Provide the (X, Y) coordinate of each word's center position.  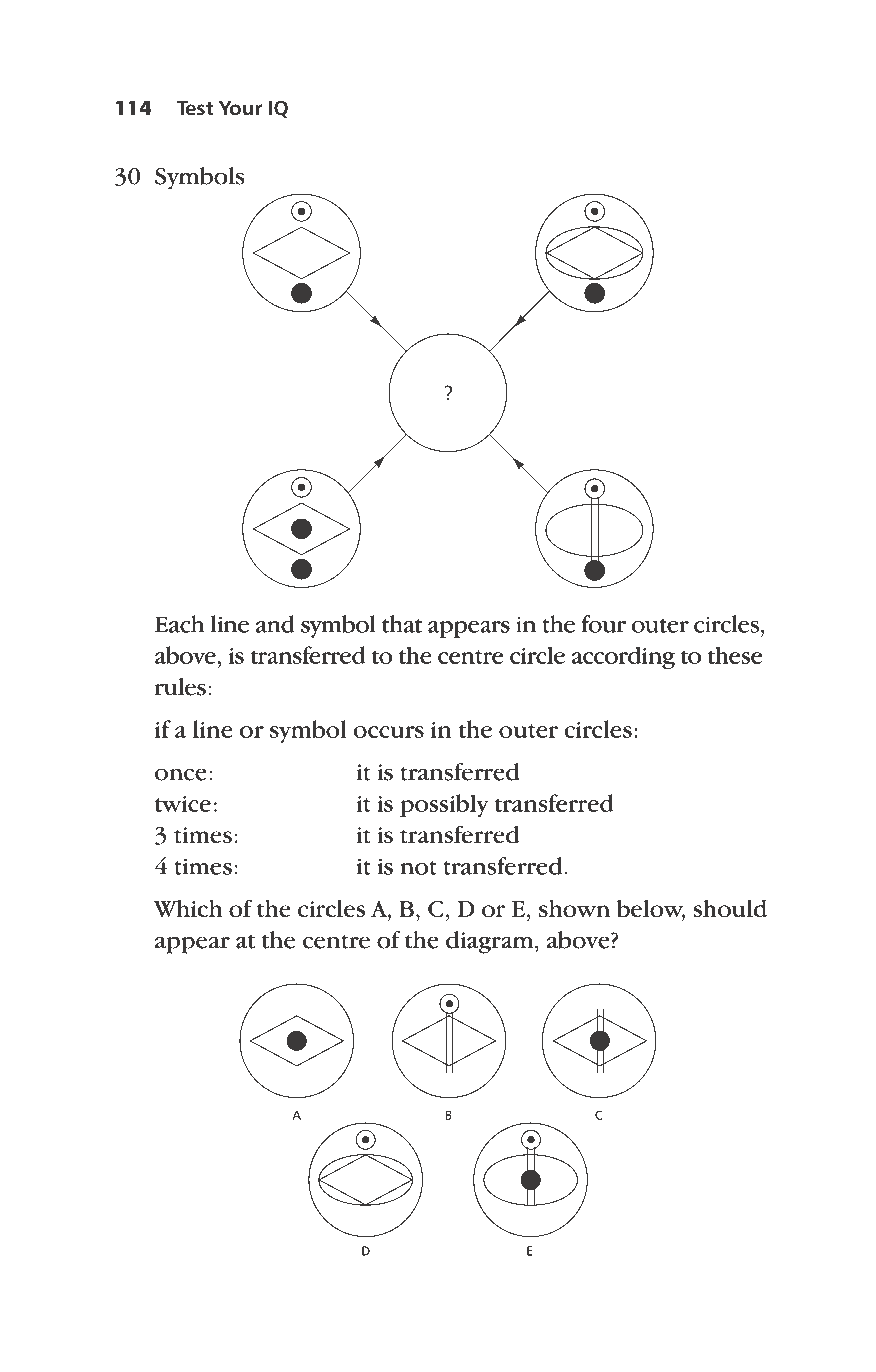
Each (179, 624)
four (603, 624)
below (651, 910)
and (275, 624)
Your (240, 108)
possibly (444, 805)
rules (180, 687)
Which (187, 908)
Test (195, 108)
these (734, 655)
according (623, 657)
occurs (389, 732)
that (402, 624)
